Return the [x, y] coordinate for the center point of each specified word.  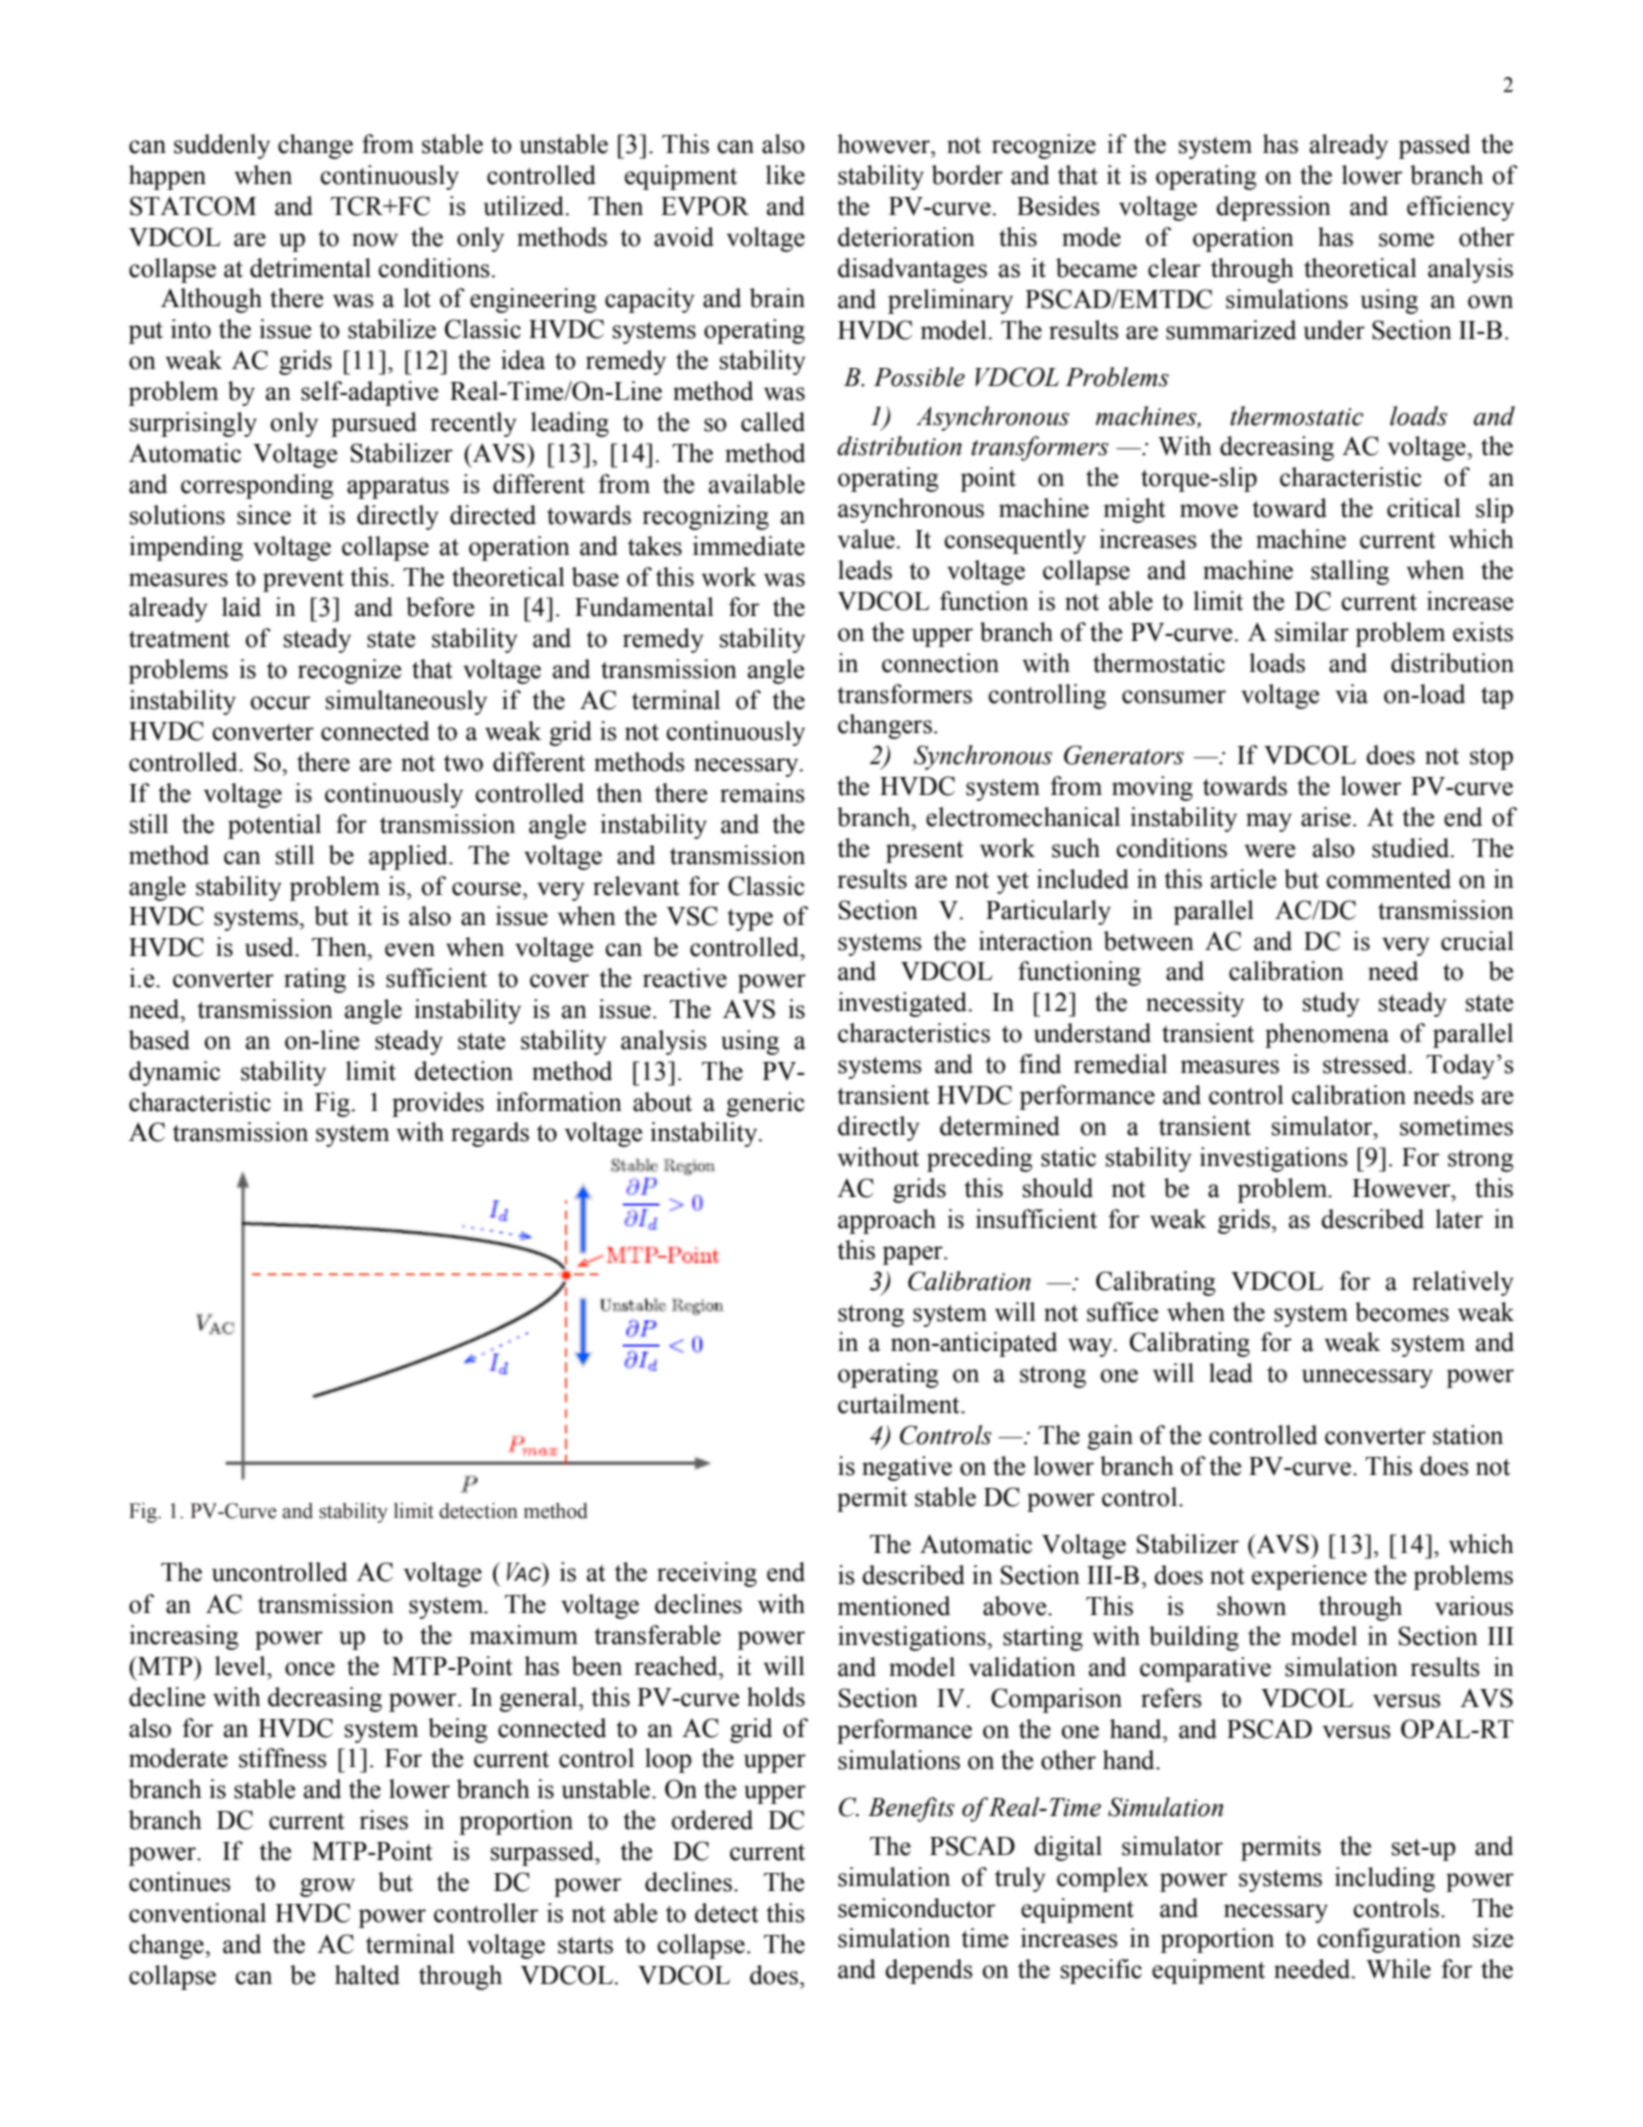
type [750, 920]
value [866, 539]
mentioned [894, 1606]
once [310, 1669]
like [785, 175]
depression [1273, 208]
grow [327, 1887]
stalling [1350, 572]
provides [438, 1104]
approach [887, 1221]
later [1459, 1219]
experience [1309, 1577]
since [264, 515]
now [375, 240]
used [270, 947]
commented [1388, 879]
